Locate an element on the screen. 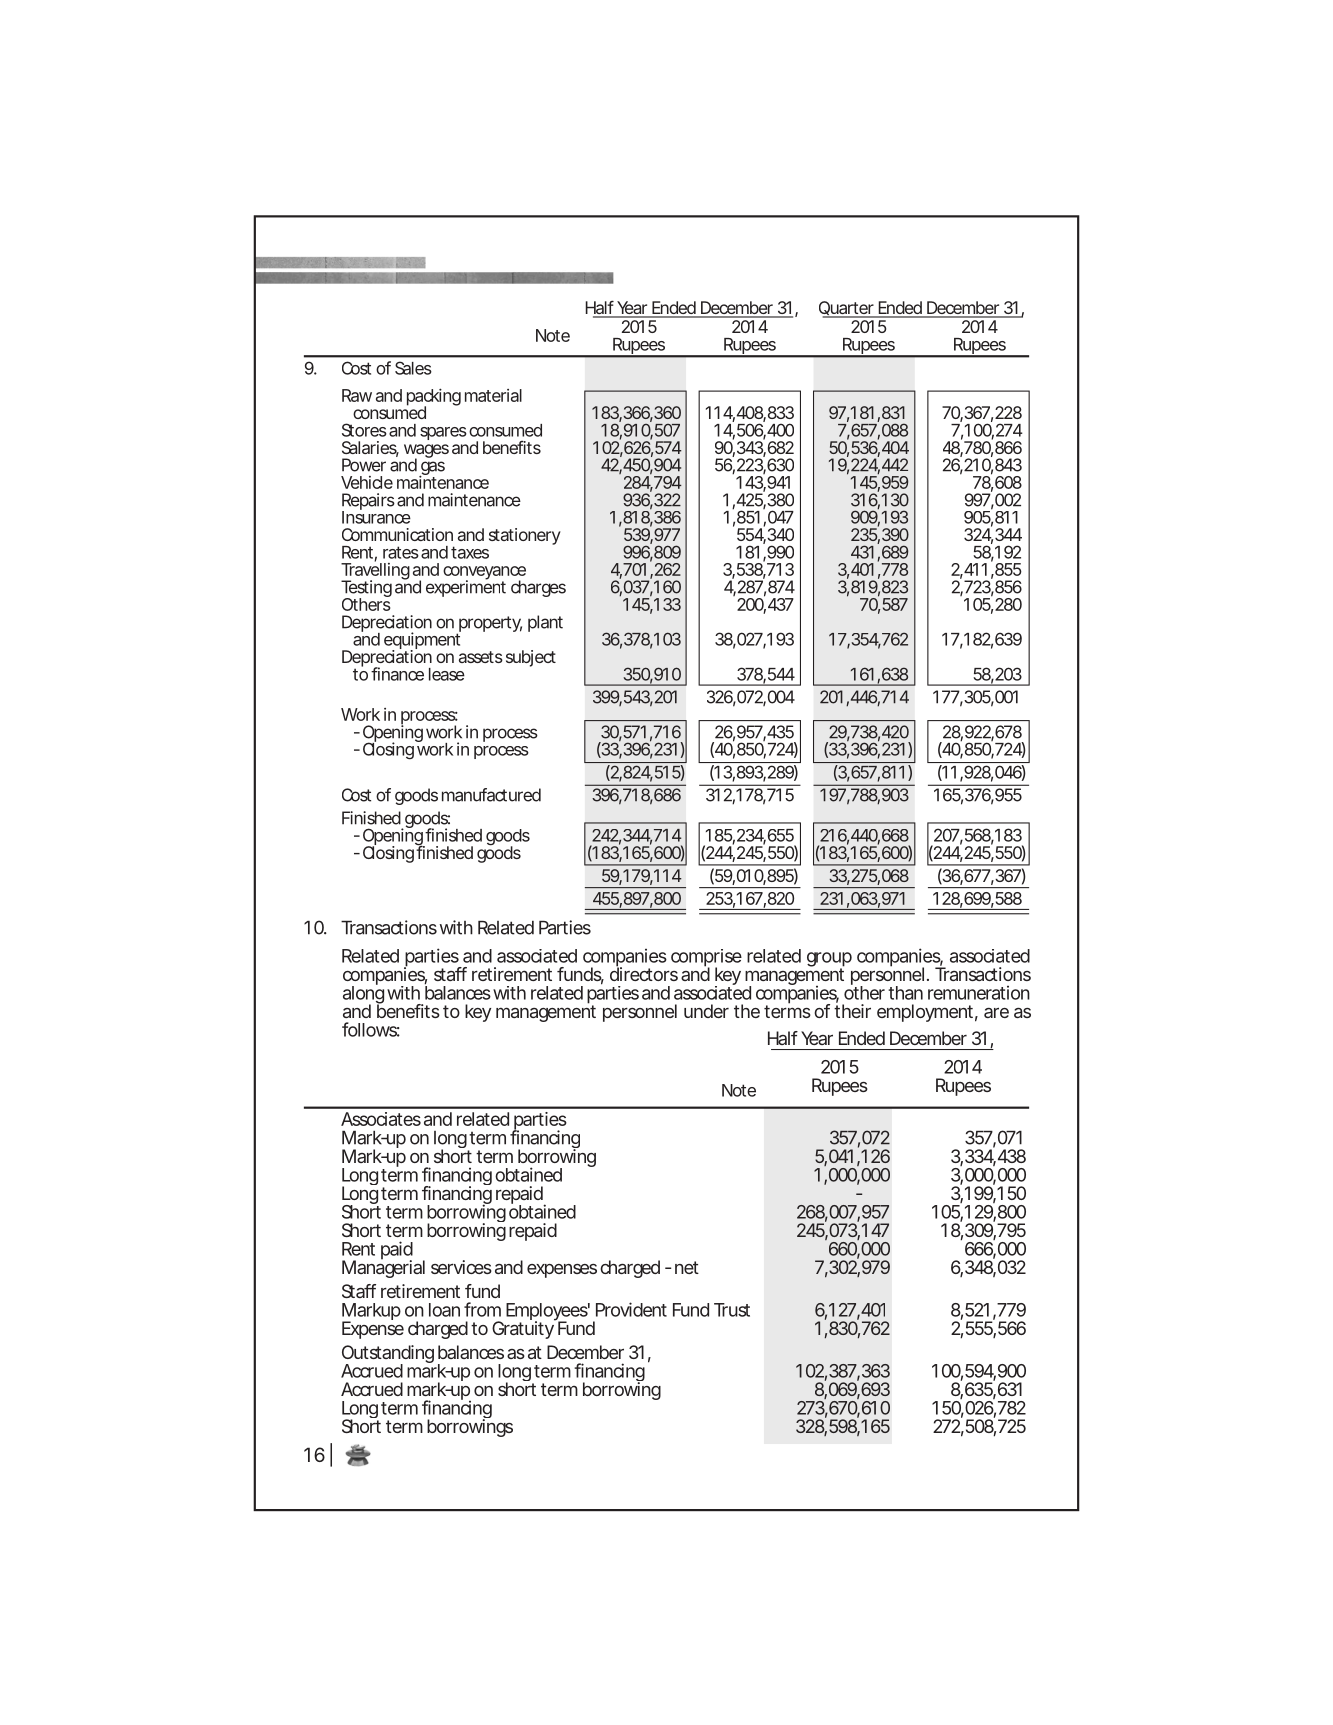 This screenshot has width=1333, height=1725. directors is located at coordinates (644, 973).
